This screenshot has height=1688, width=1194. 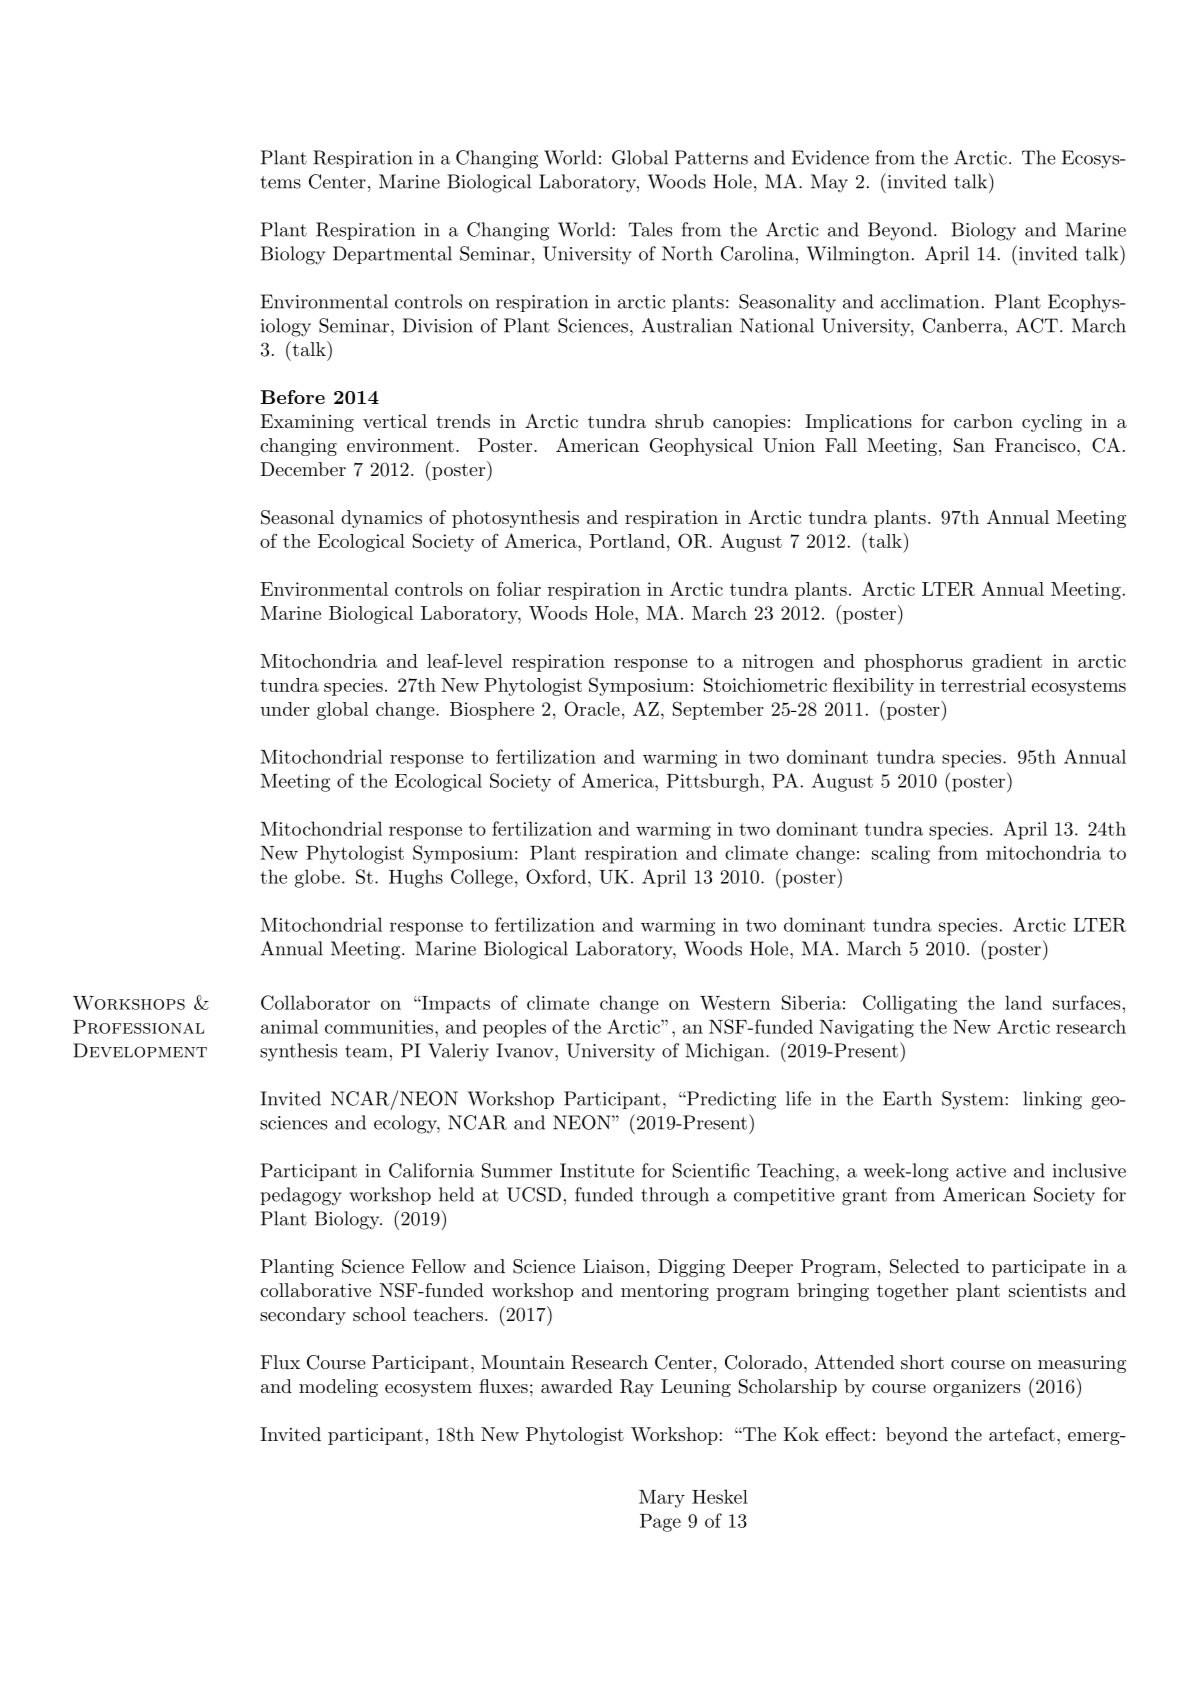 What do you see at coordinates (338, 1388) in the screenshot?
I see `modeling` at bounding box center [338, 1388].
